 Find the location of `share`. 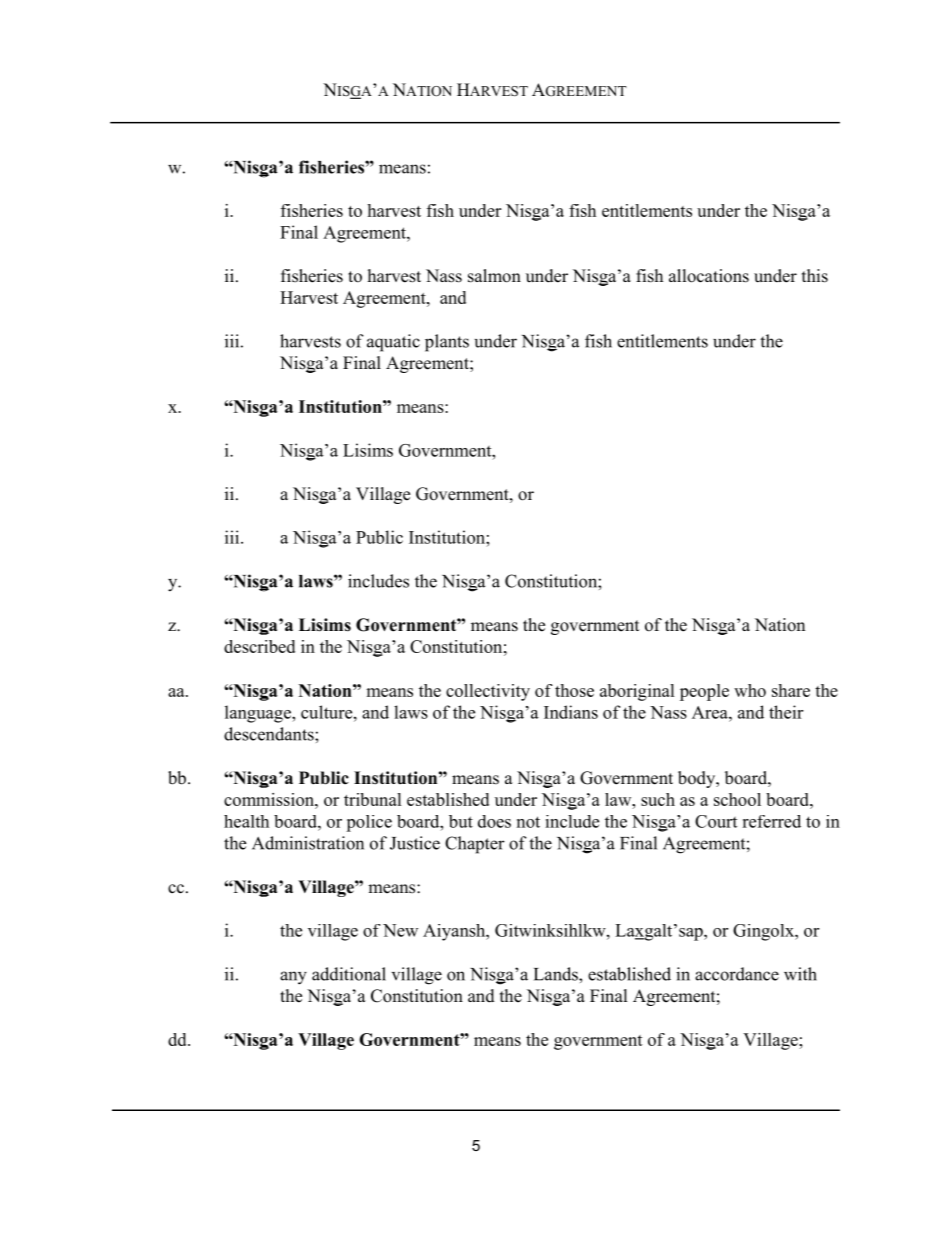

share is located at coordinates (791, 690).
